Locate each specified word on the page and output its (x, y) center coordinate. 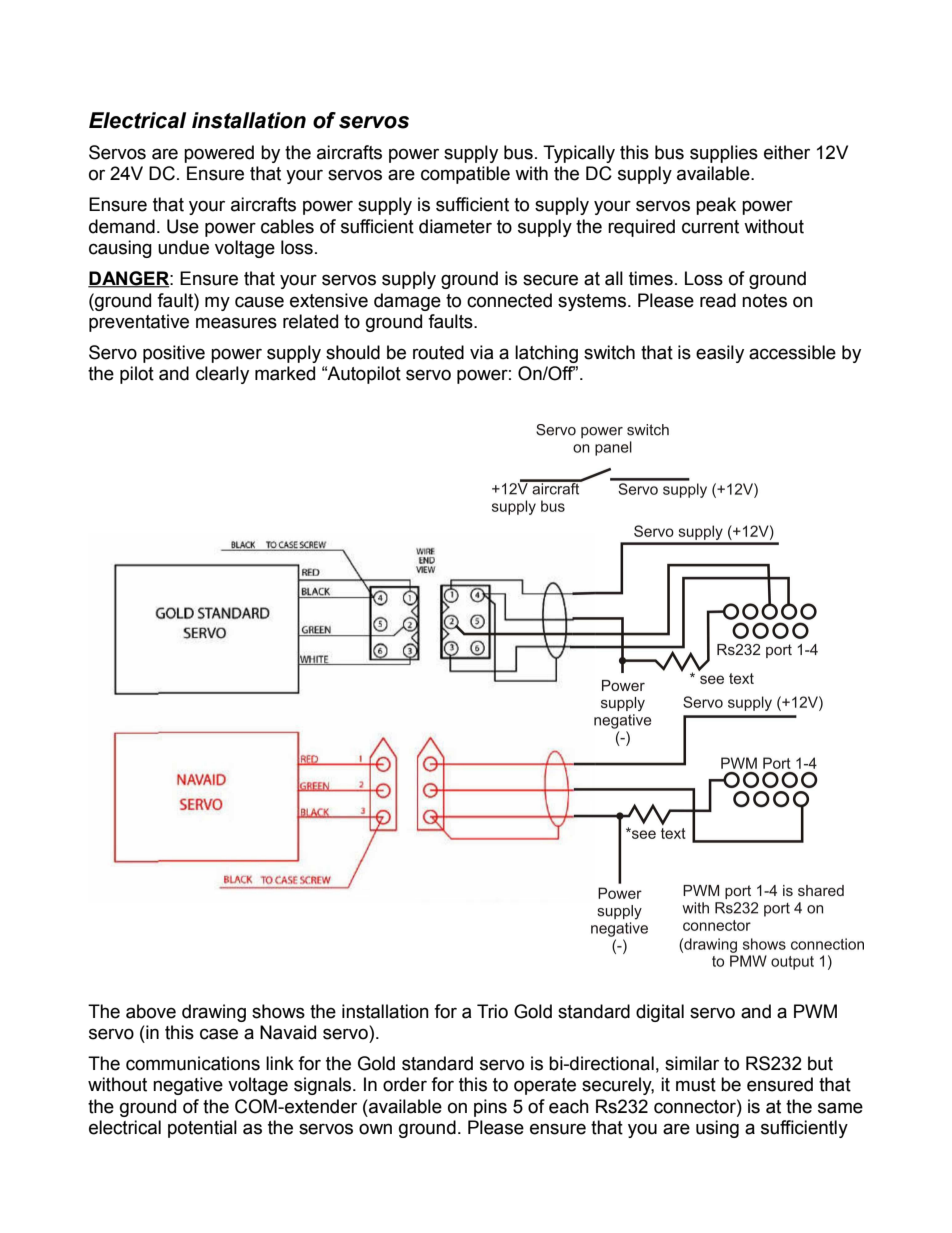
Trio (492, 1011)
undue (183, 247)
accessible (792, 352)
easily (720, 354)
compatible (465, 175)
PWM (815, 1011)
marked (285, 373)
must (696, 1085)
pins (490, 1108)
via (482, 352)
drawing (214, 1013)
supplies (724, 154)
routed (438, 352)
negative (188, 1086)
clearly (222, 375)
